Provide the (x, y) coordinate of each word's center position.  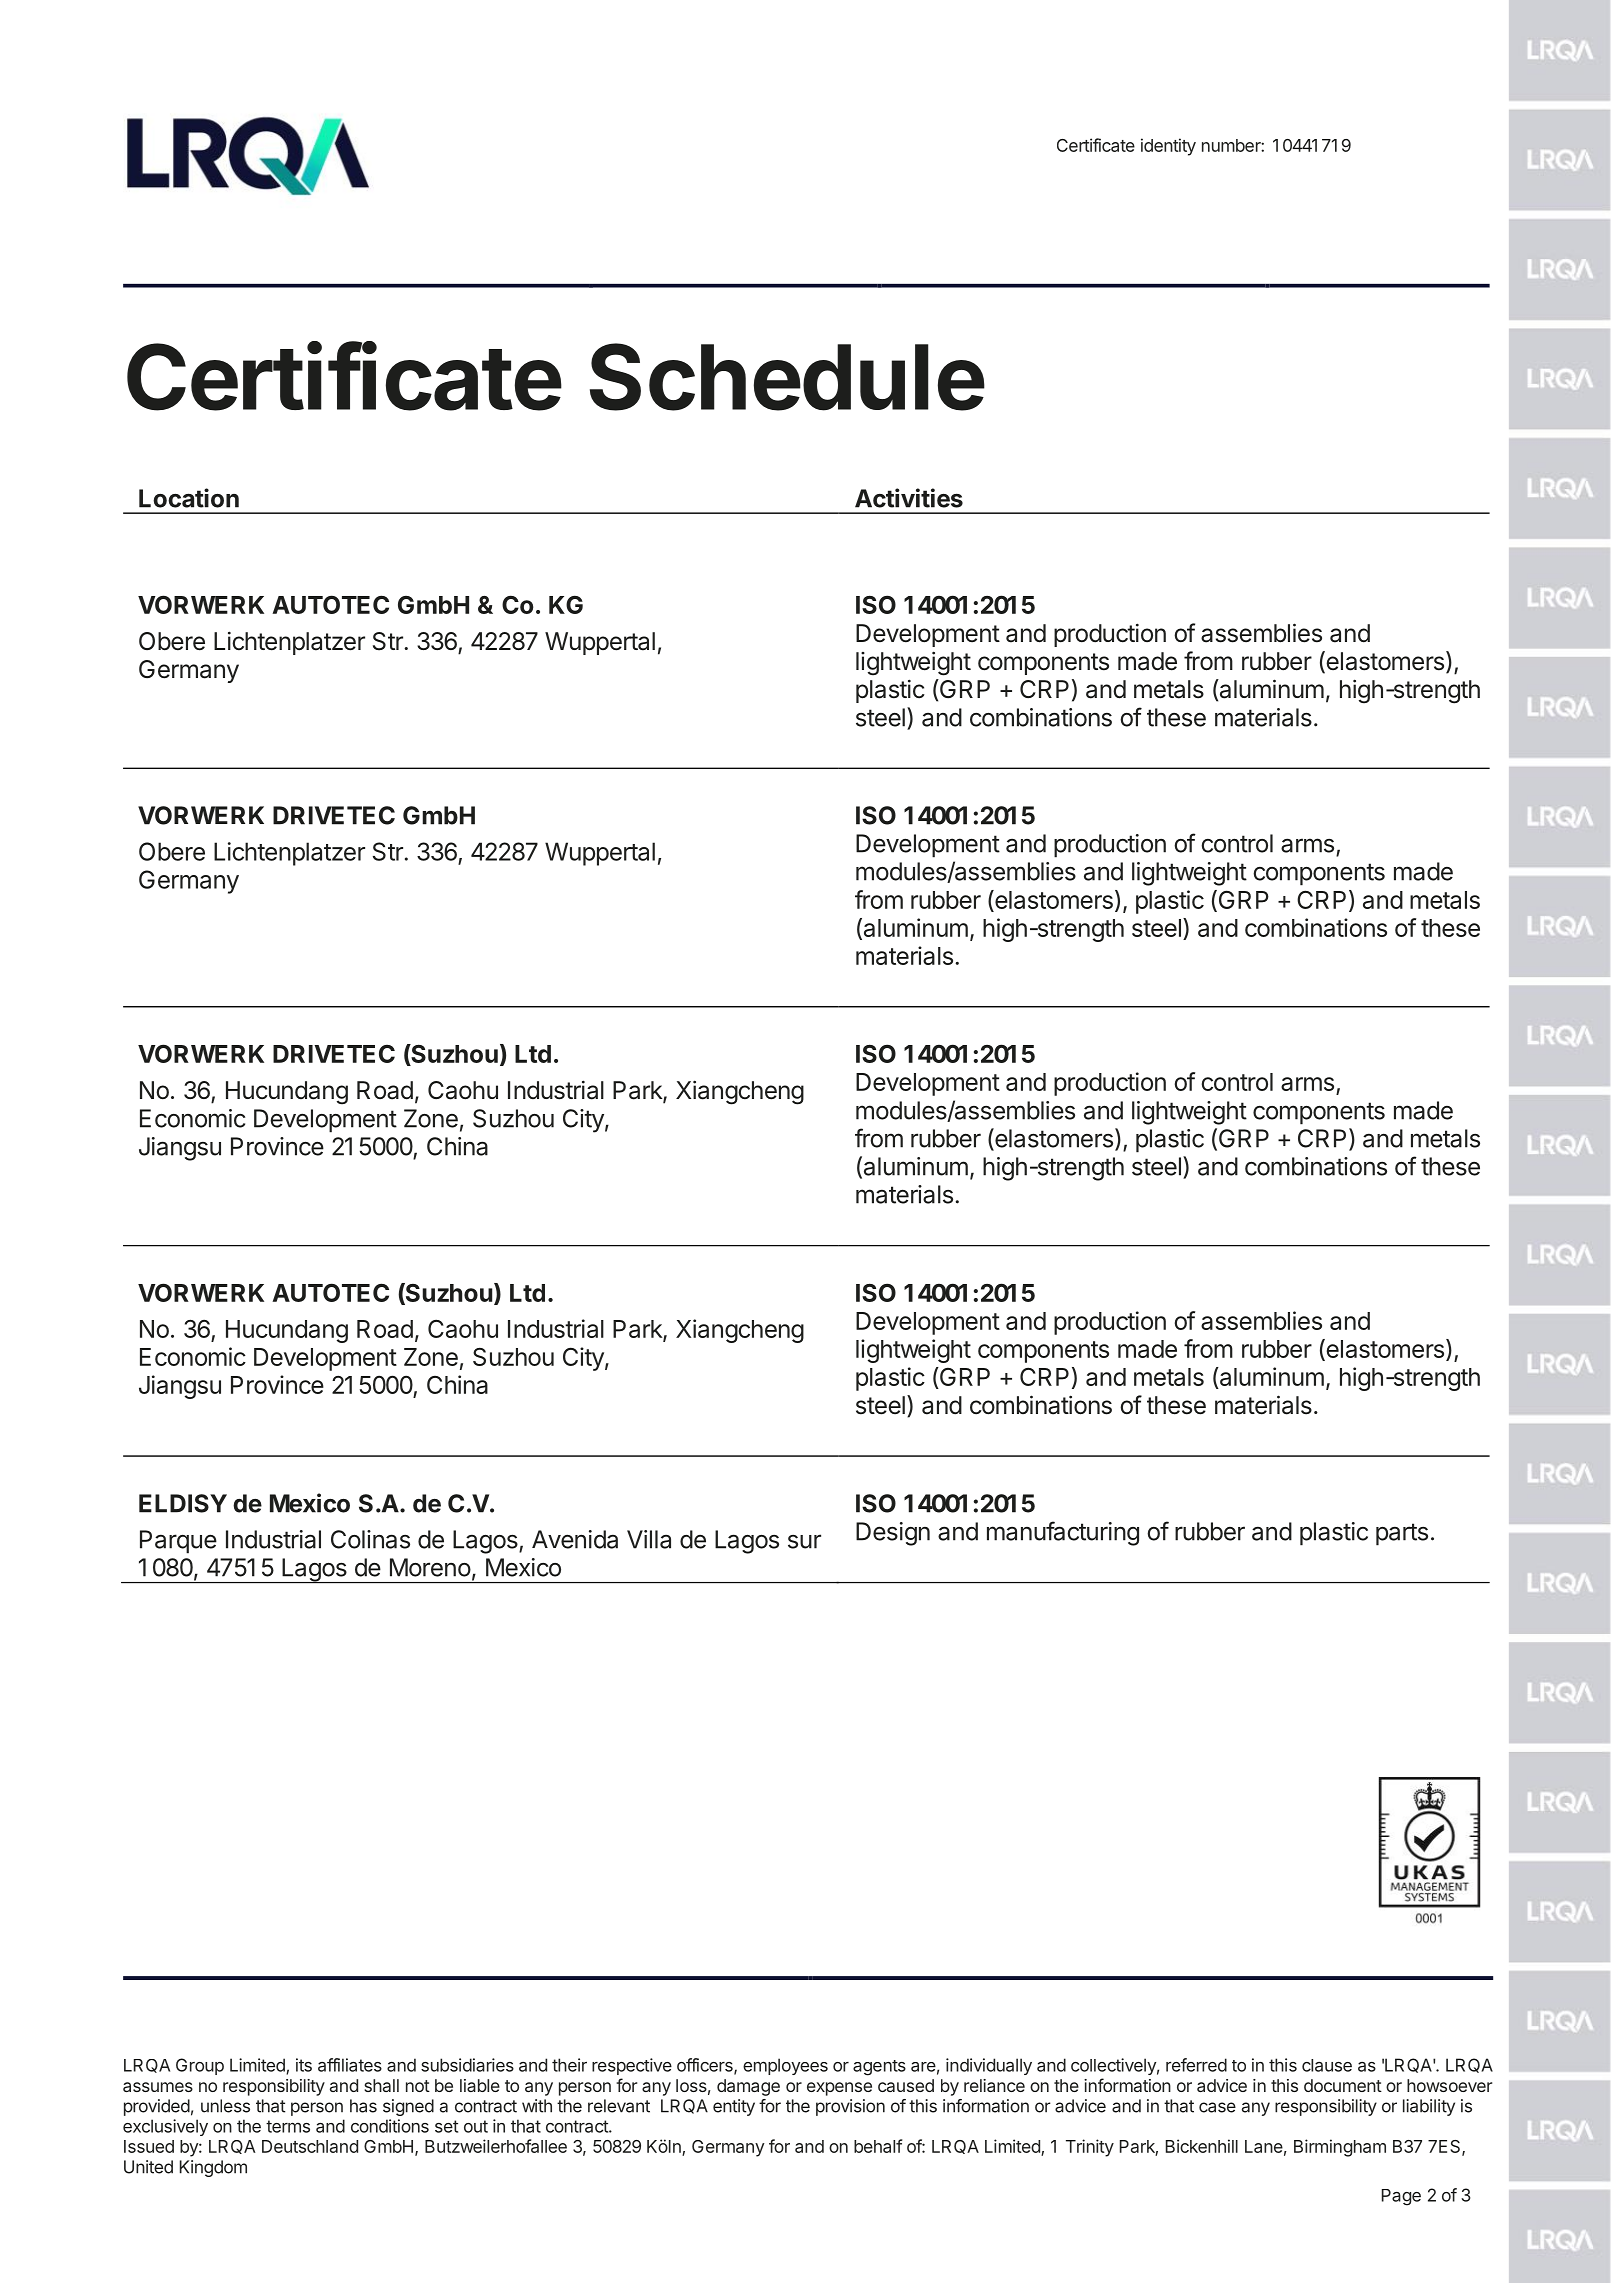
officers (706, 2066)
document (1343, 2085)
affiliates (350, 2065)
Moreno (430, 1567)
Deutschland (310, 2146)
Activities (909, 498)
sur (804, 1541)
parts (1402, 1534)
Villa (649, 1539)
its (304, 2065)
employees (785, 2066)
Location (189, 498)
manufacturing (1063, 1533)
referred (1196, 2065)
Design (893, 1534)
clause (1327, 2065)
